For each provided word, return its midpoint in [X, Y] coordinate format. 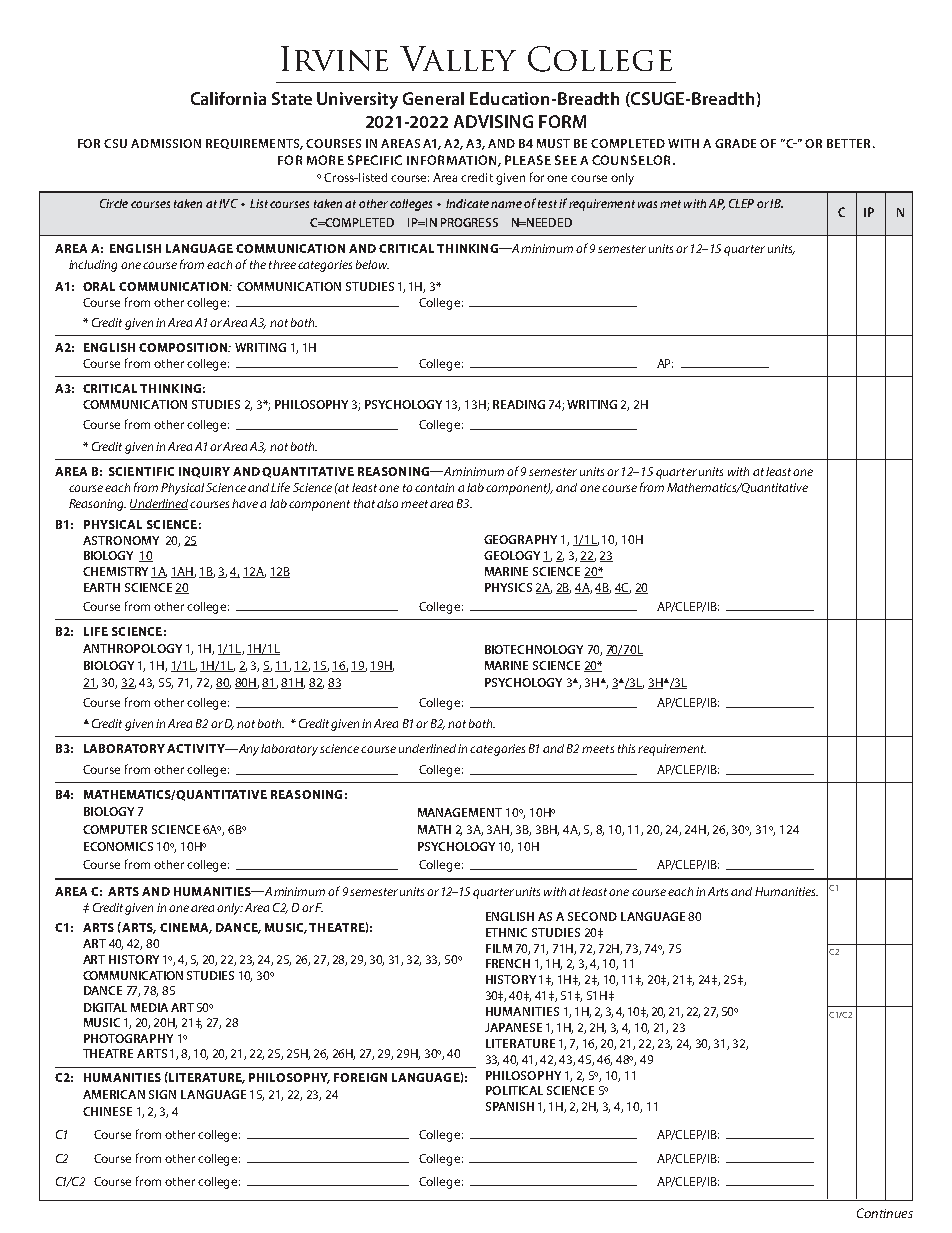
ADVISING [493, 121]
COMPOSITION [184, 347]
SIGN [162, 1094]
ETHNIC [506, 932]
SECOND [592, 916]
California [228, 98]
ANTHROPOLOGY [132, 648]
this [626, 748]
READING [519, 404]
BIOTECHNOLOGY [534, 649]
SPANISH [510, 1106]
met [670, 204]
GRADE [735, 143]
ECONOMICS [118, 846]
